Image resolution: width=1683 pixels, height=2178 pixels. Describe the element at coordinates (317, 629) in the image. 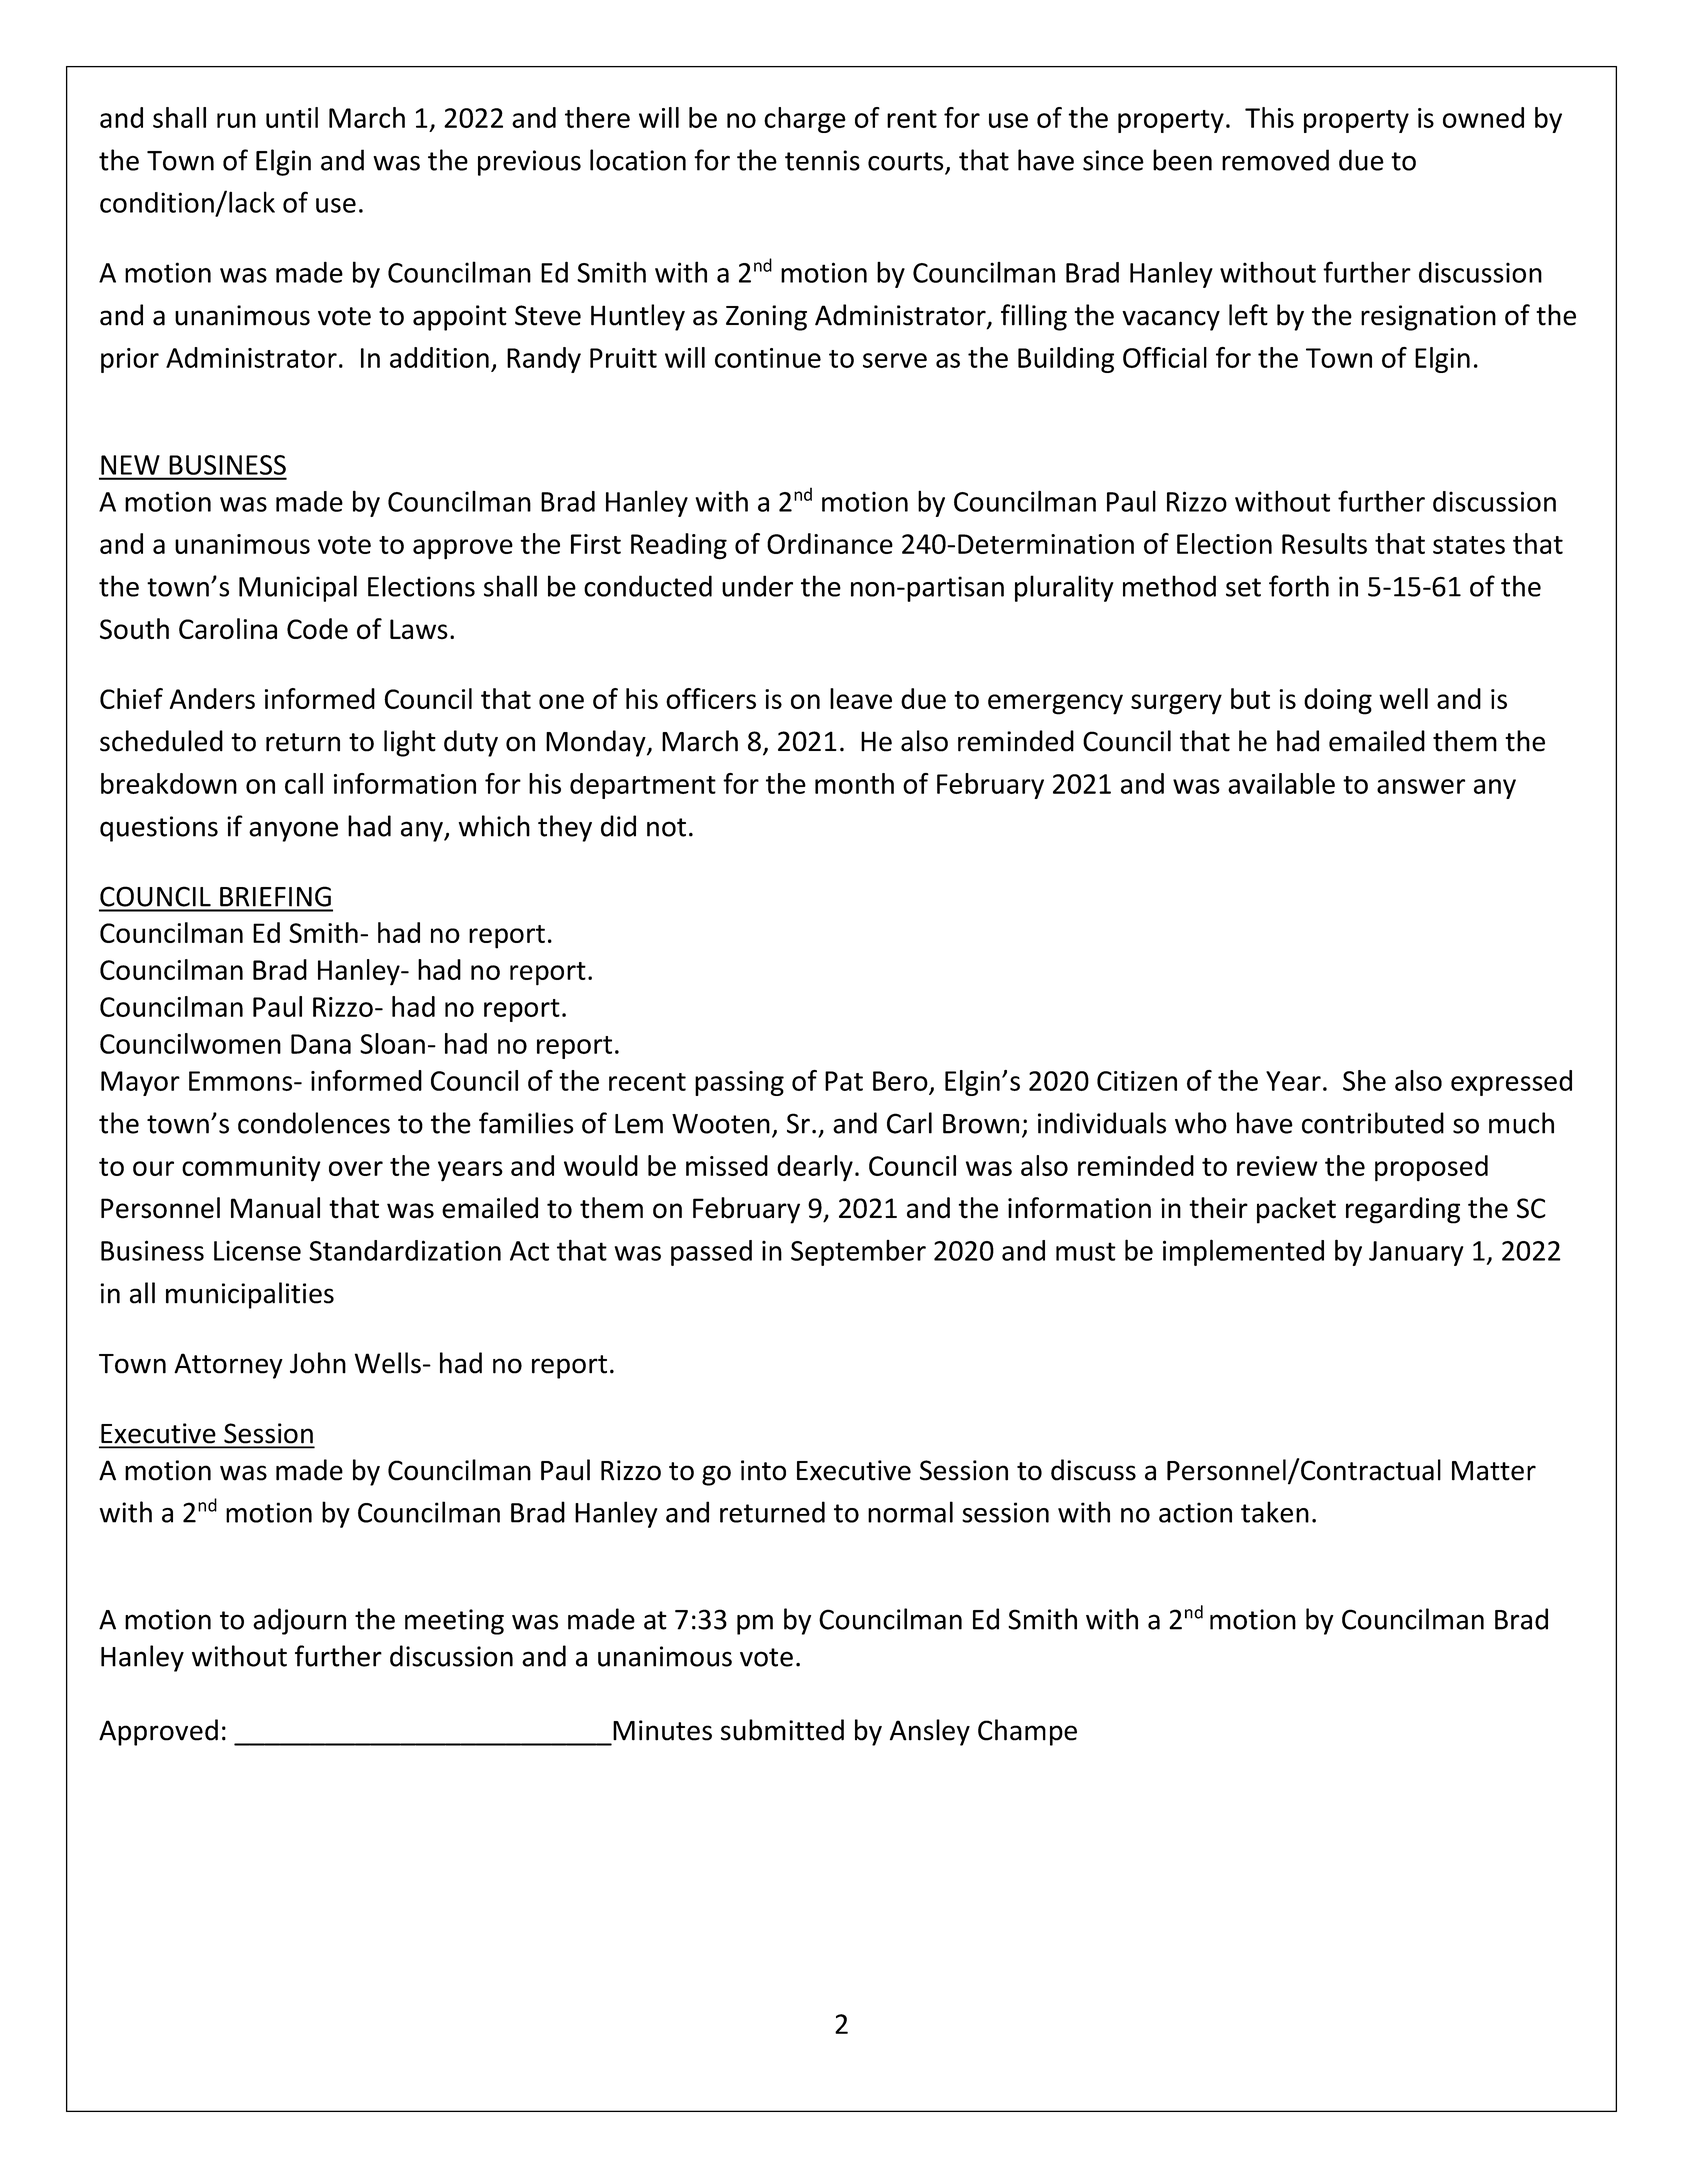

I see `Code` at that location.
